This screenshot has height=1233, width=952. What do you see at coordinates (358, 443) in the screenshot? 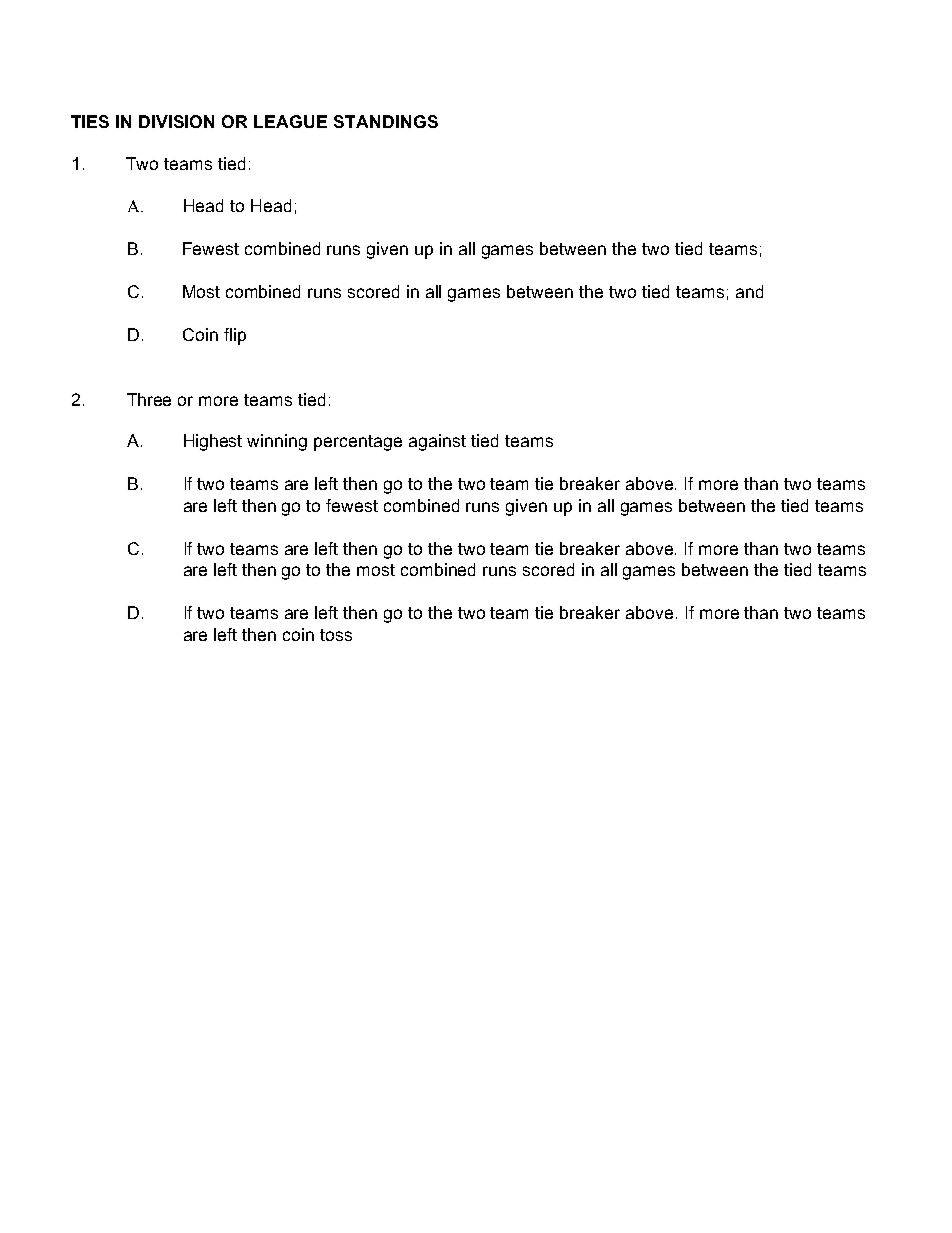
I see `percentage` at bounding box center [358, 443].
